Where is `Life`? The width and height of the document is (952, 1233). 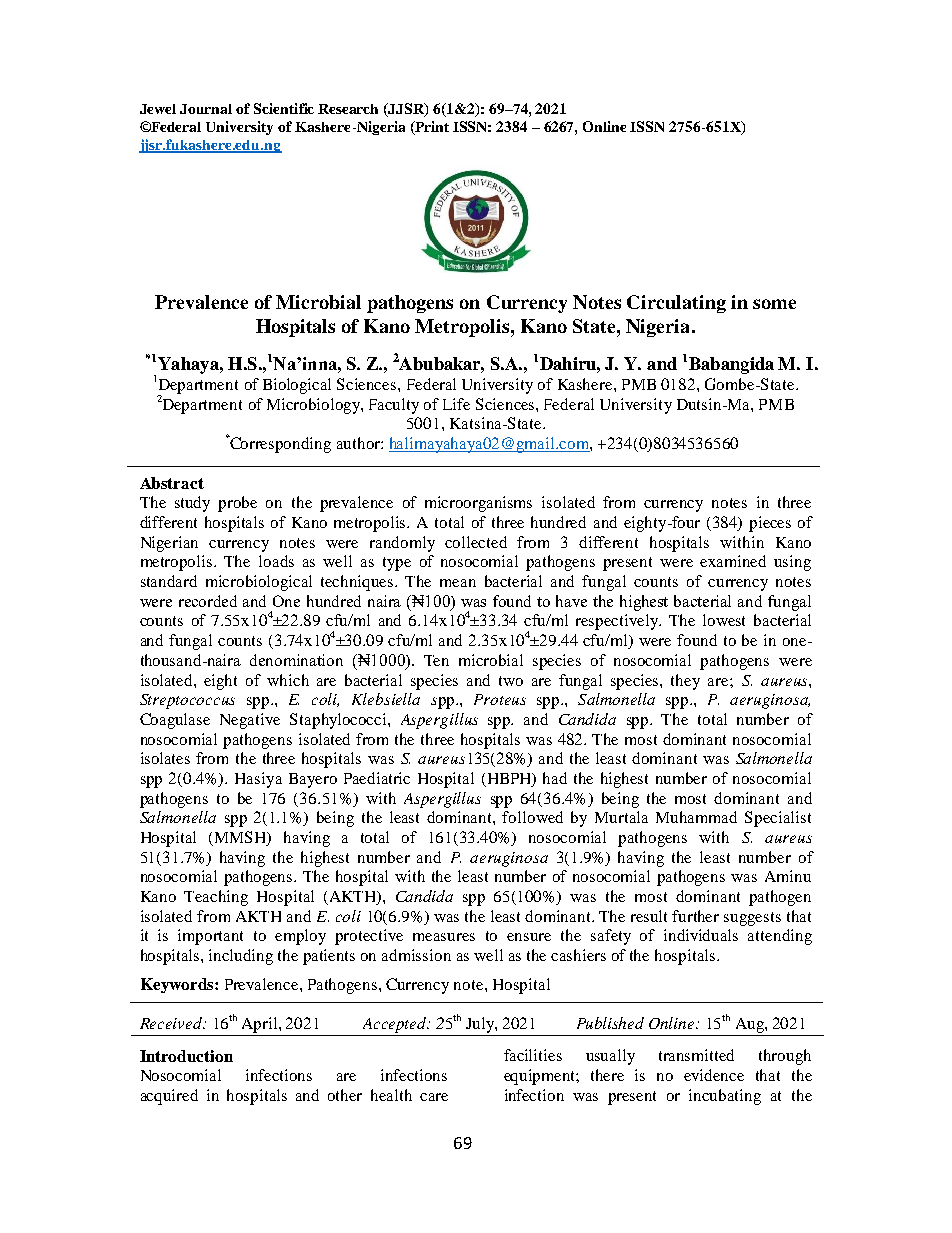
Life is located at coordinates (456, 404).
